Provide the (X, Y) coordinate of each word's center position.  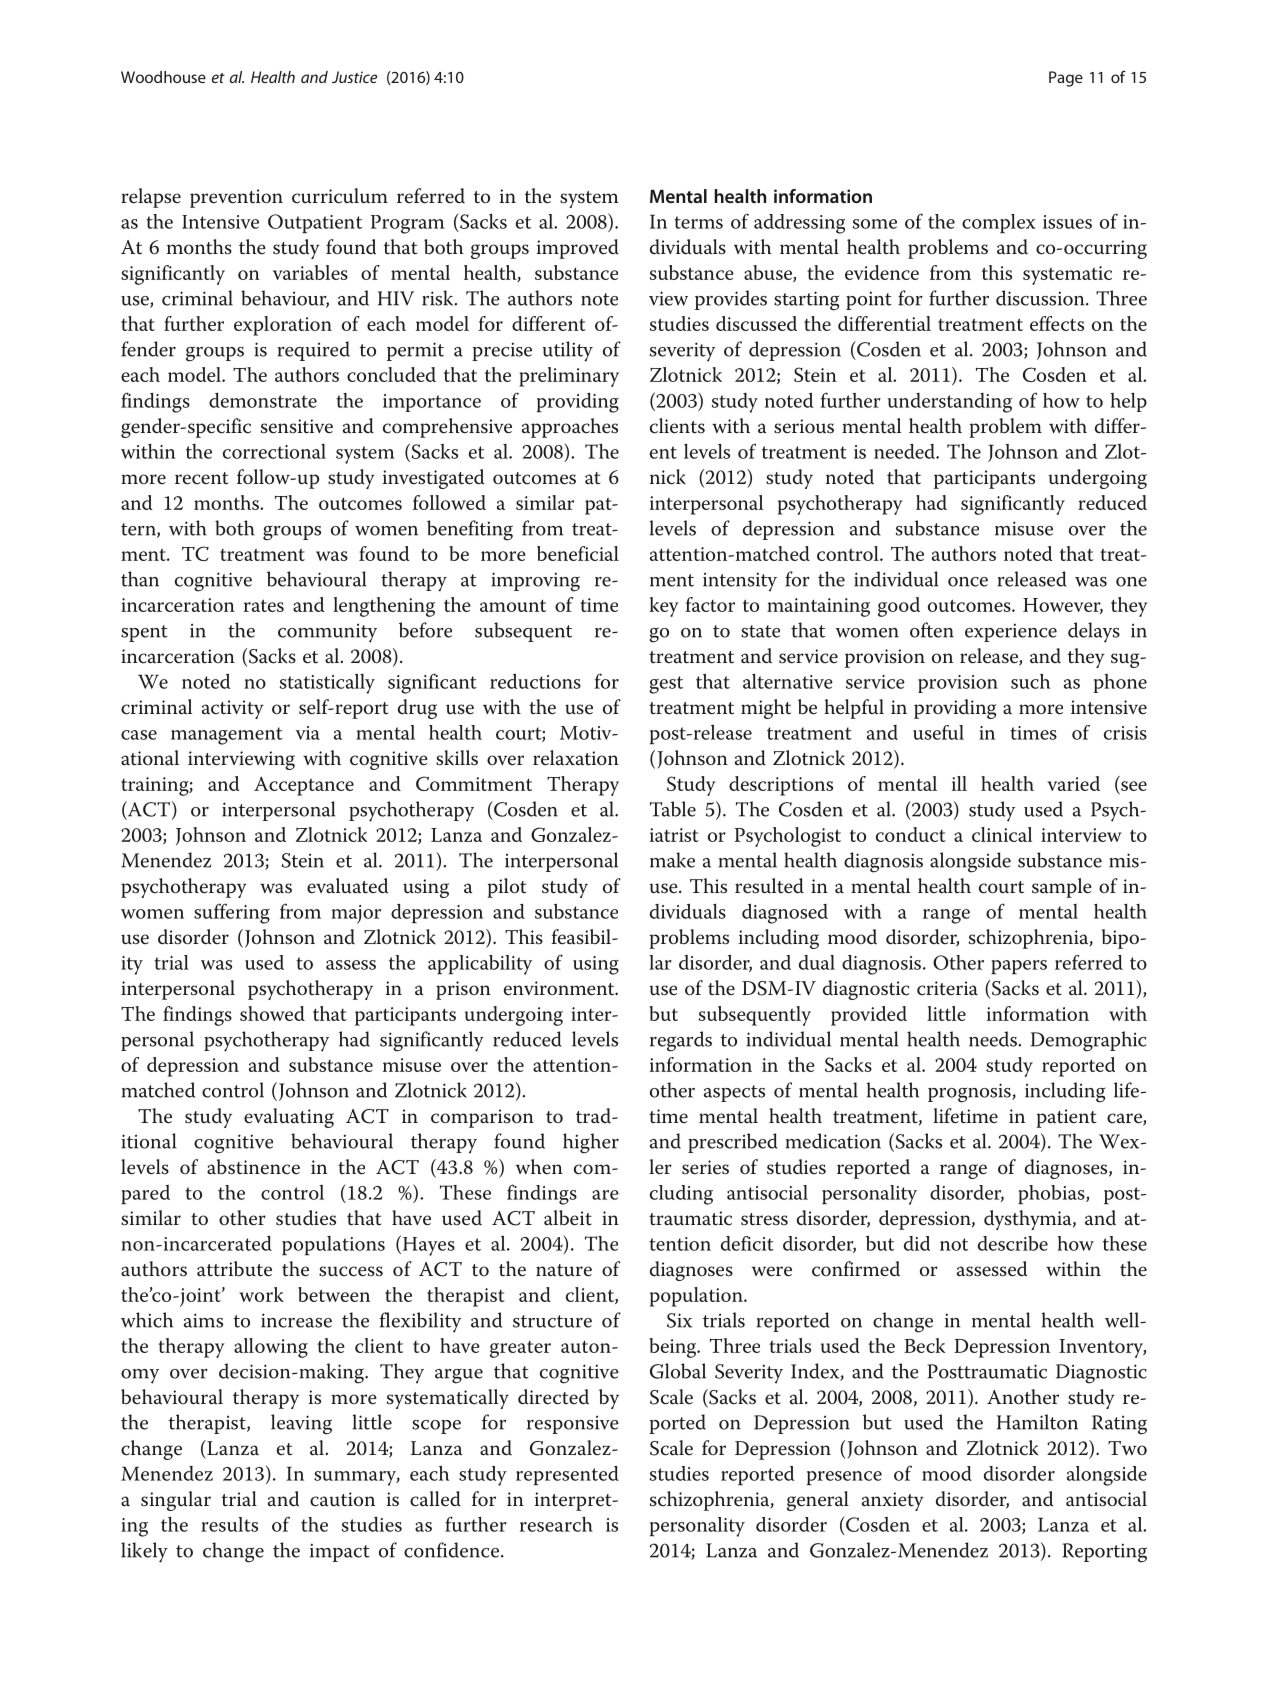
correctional (274, 451)
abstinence (253, 1167)
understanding (950, 403)
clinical (1002, 834)
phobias (1052, 1194)
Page (1066, 79)
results (229, 1524)
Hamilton (1037, 1422)
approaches (570, 428)
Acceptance (304, 786)
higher (591, 1143)
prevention (236, 198)
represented (567, 1475)
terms (698, 222)
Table (673, 809)
